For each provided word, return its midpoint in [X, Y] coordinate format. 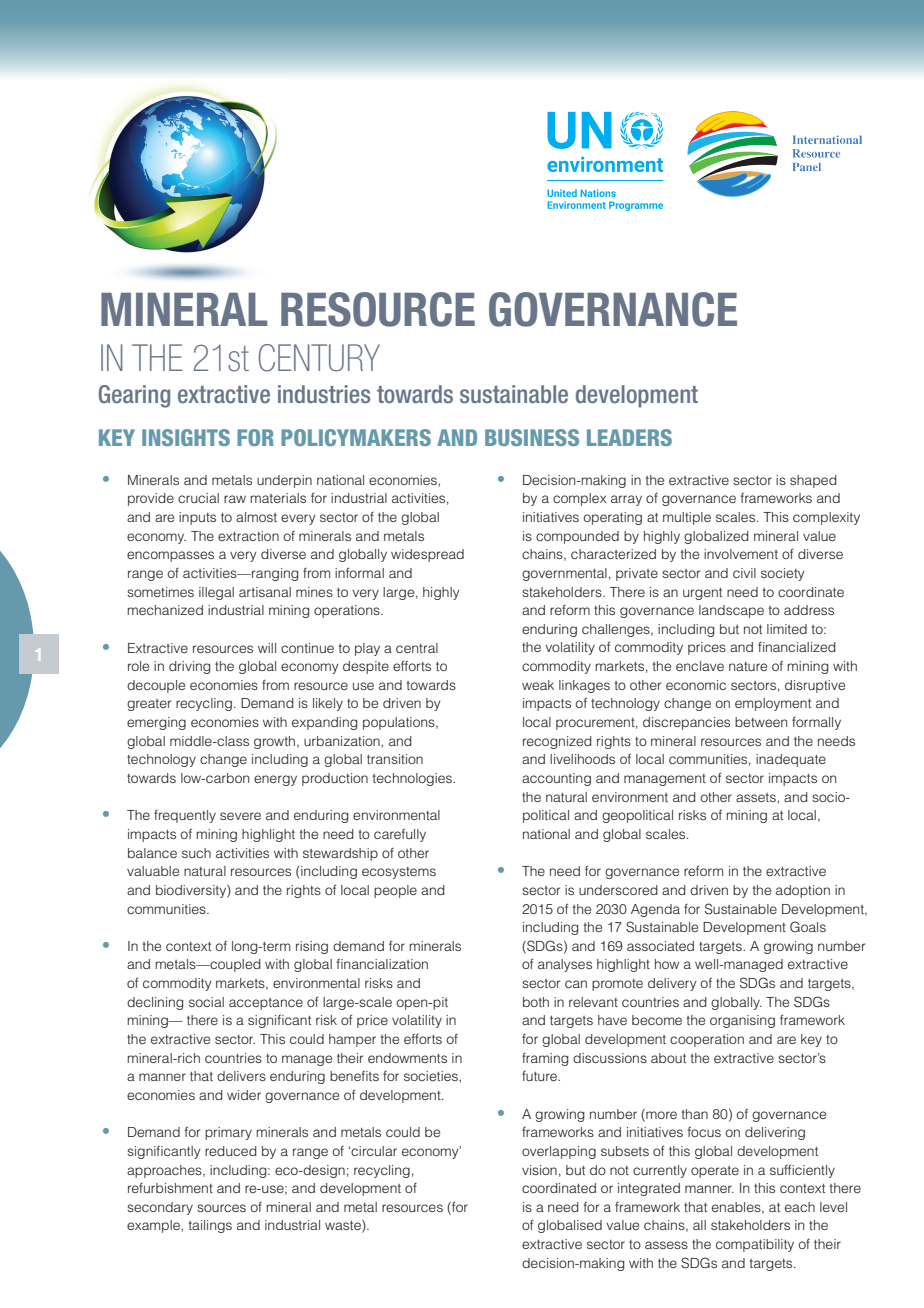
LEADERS [629, 437]
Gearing [134, 396]
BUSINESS [532, 437]
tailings [210, 1226]
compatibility [755, 1245]
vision [539, 1170]
